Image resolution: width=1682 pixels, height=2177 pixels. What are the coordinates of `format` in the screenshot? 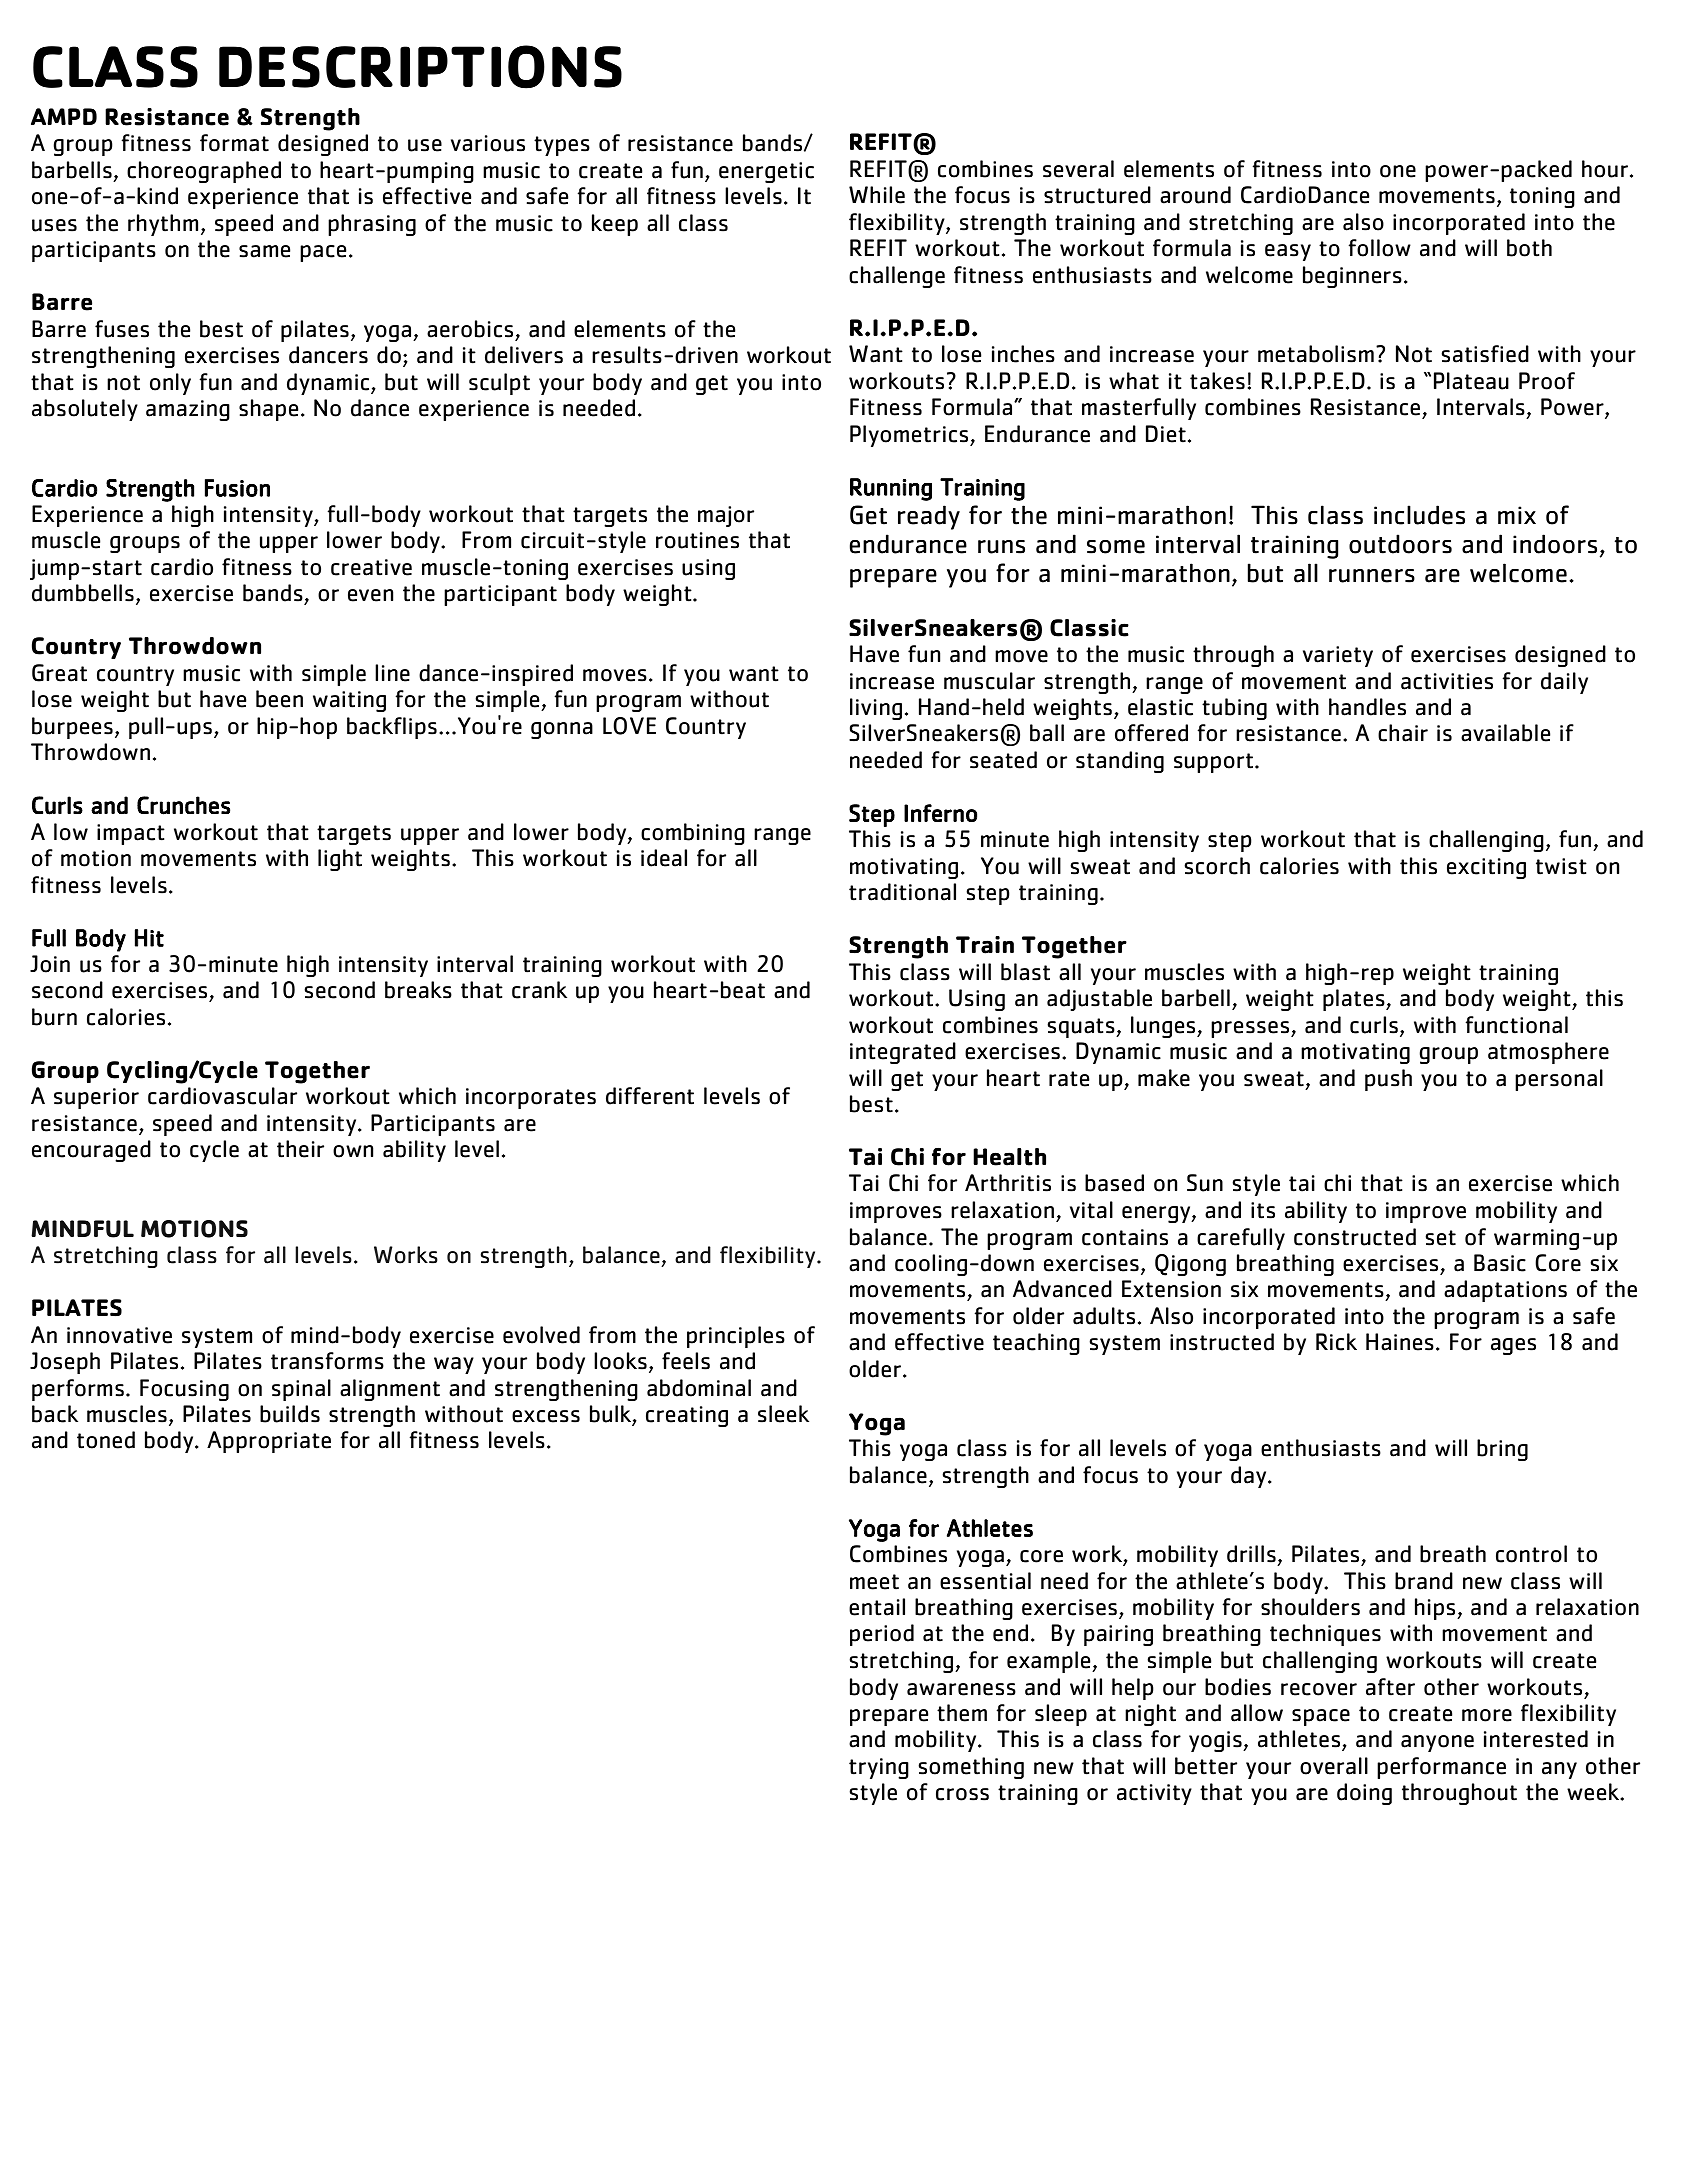 It's located at (234, 143).
